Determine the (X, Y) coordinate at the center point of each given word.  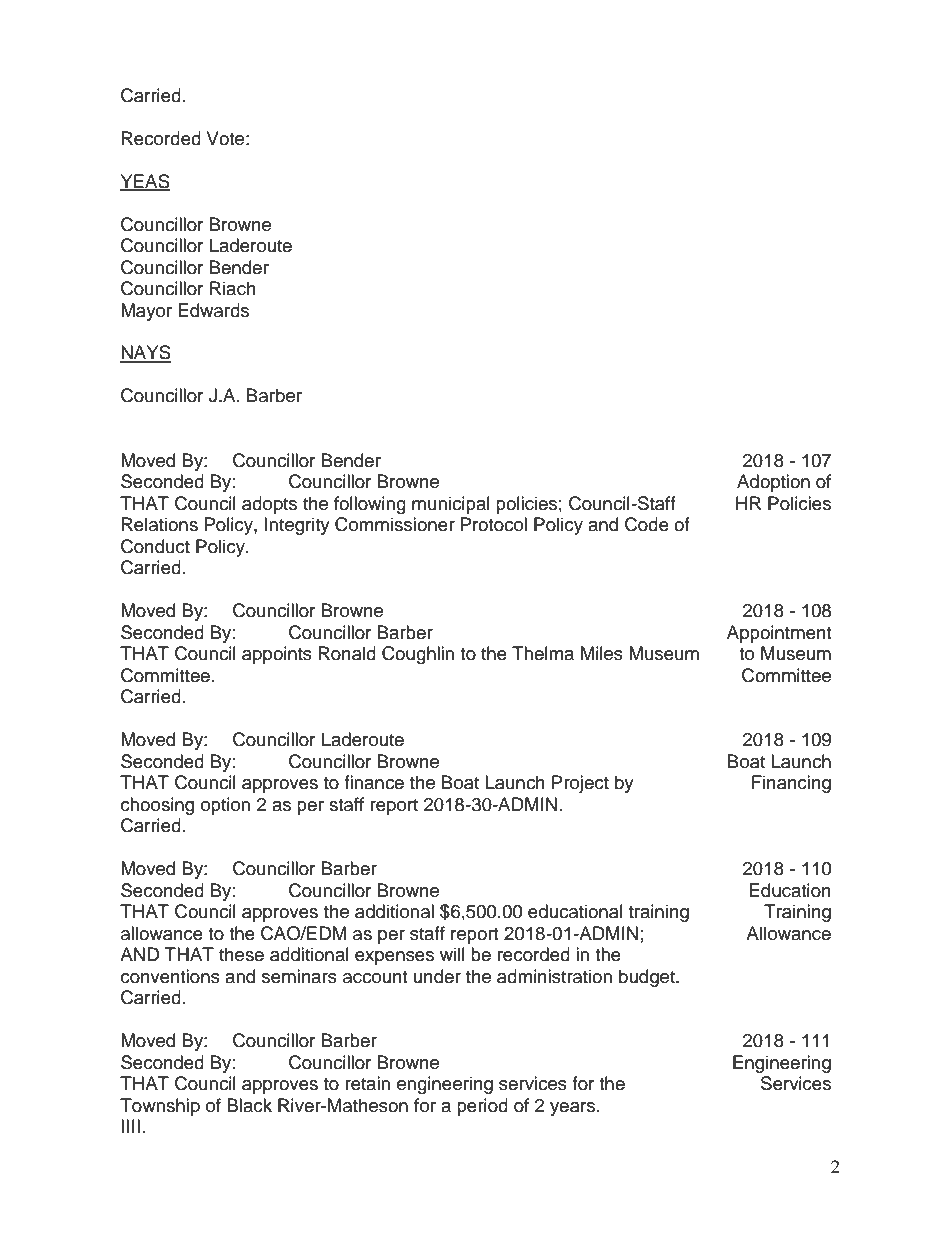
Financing (791, 784)
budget (648, 978)
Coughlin (418, 655)
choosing (157, 806)
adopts (269, 505)
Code (647, 524)
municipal (451, 505)
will (452, 954)
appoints (277, 655)
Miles (602, 653)
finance (374, 782)
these (241, 954)
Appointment (779, 634)
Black (249, 1105)
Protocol (494, 524)
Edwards (214, 310)
